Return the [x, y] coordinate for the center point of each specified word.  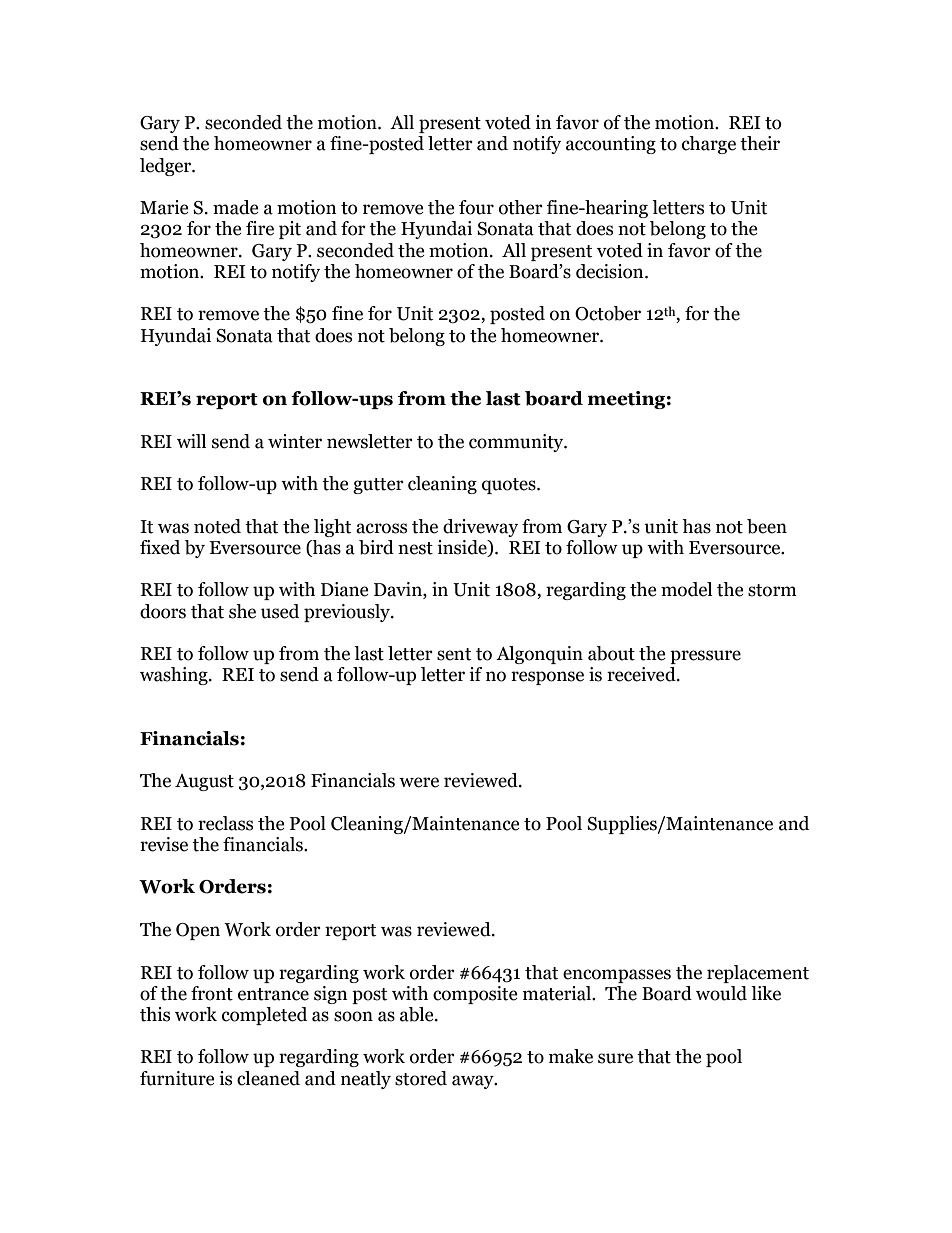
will [191, 441]
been [767, 526]
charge [709, 145]
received [642, 674]
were [419, 782]
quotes [510, 486]
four [476, 207]
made [236, 207]
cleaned [268, 1078]
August [204, 782]
